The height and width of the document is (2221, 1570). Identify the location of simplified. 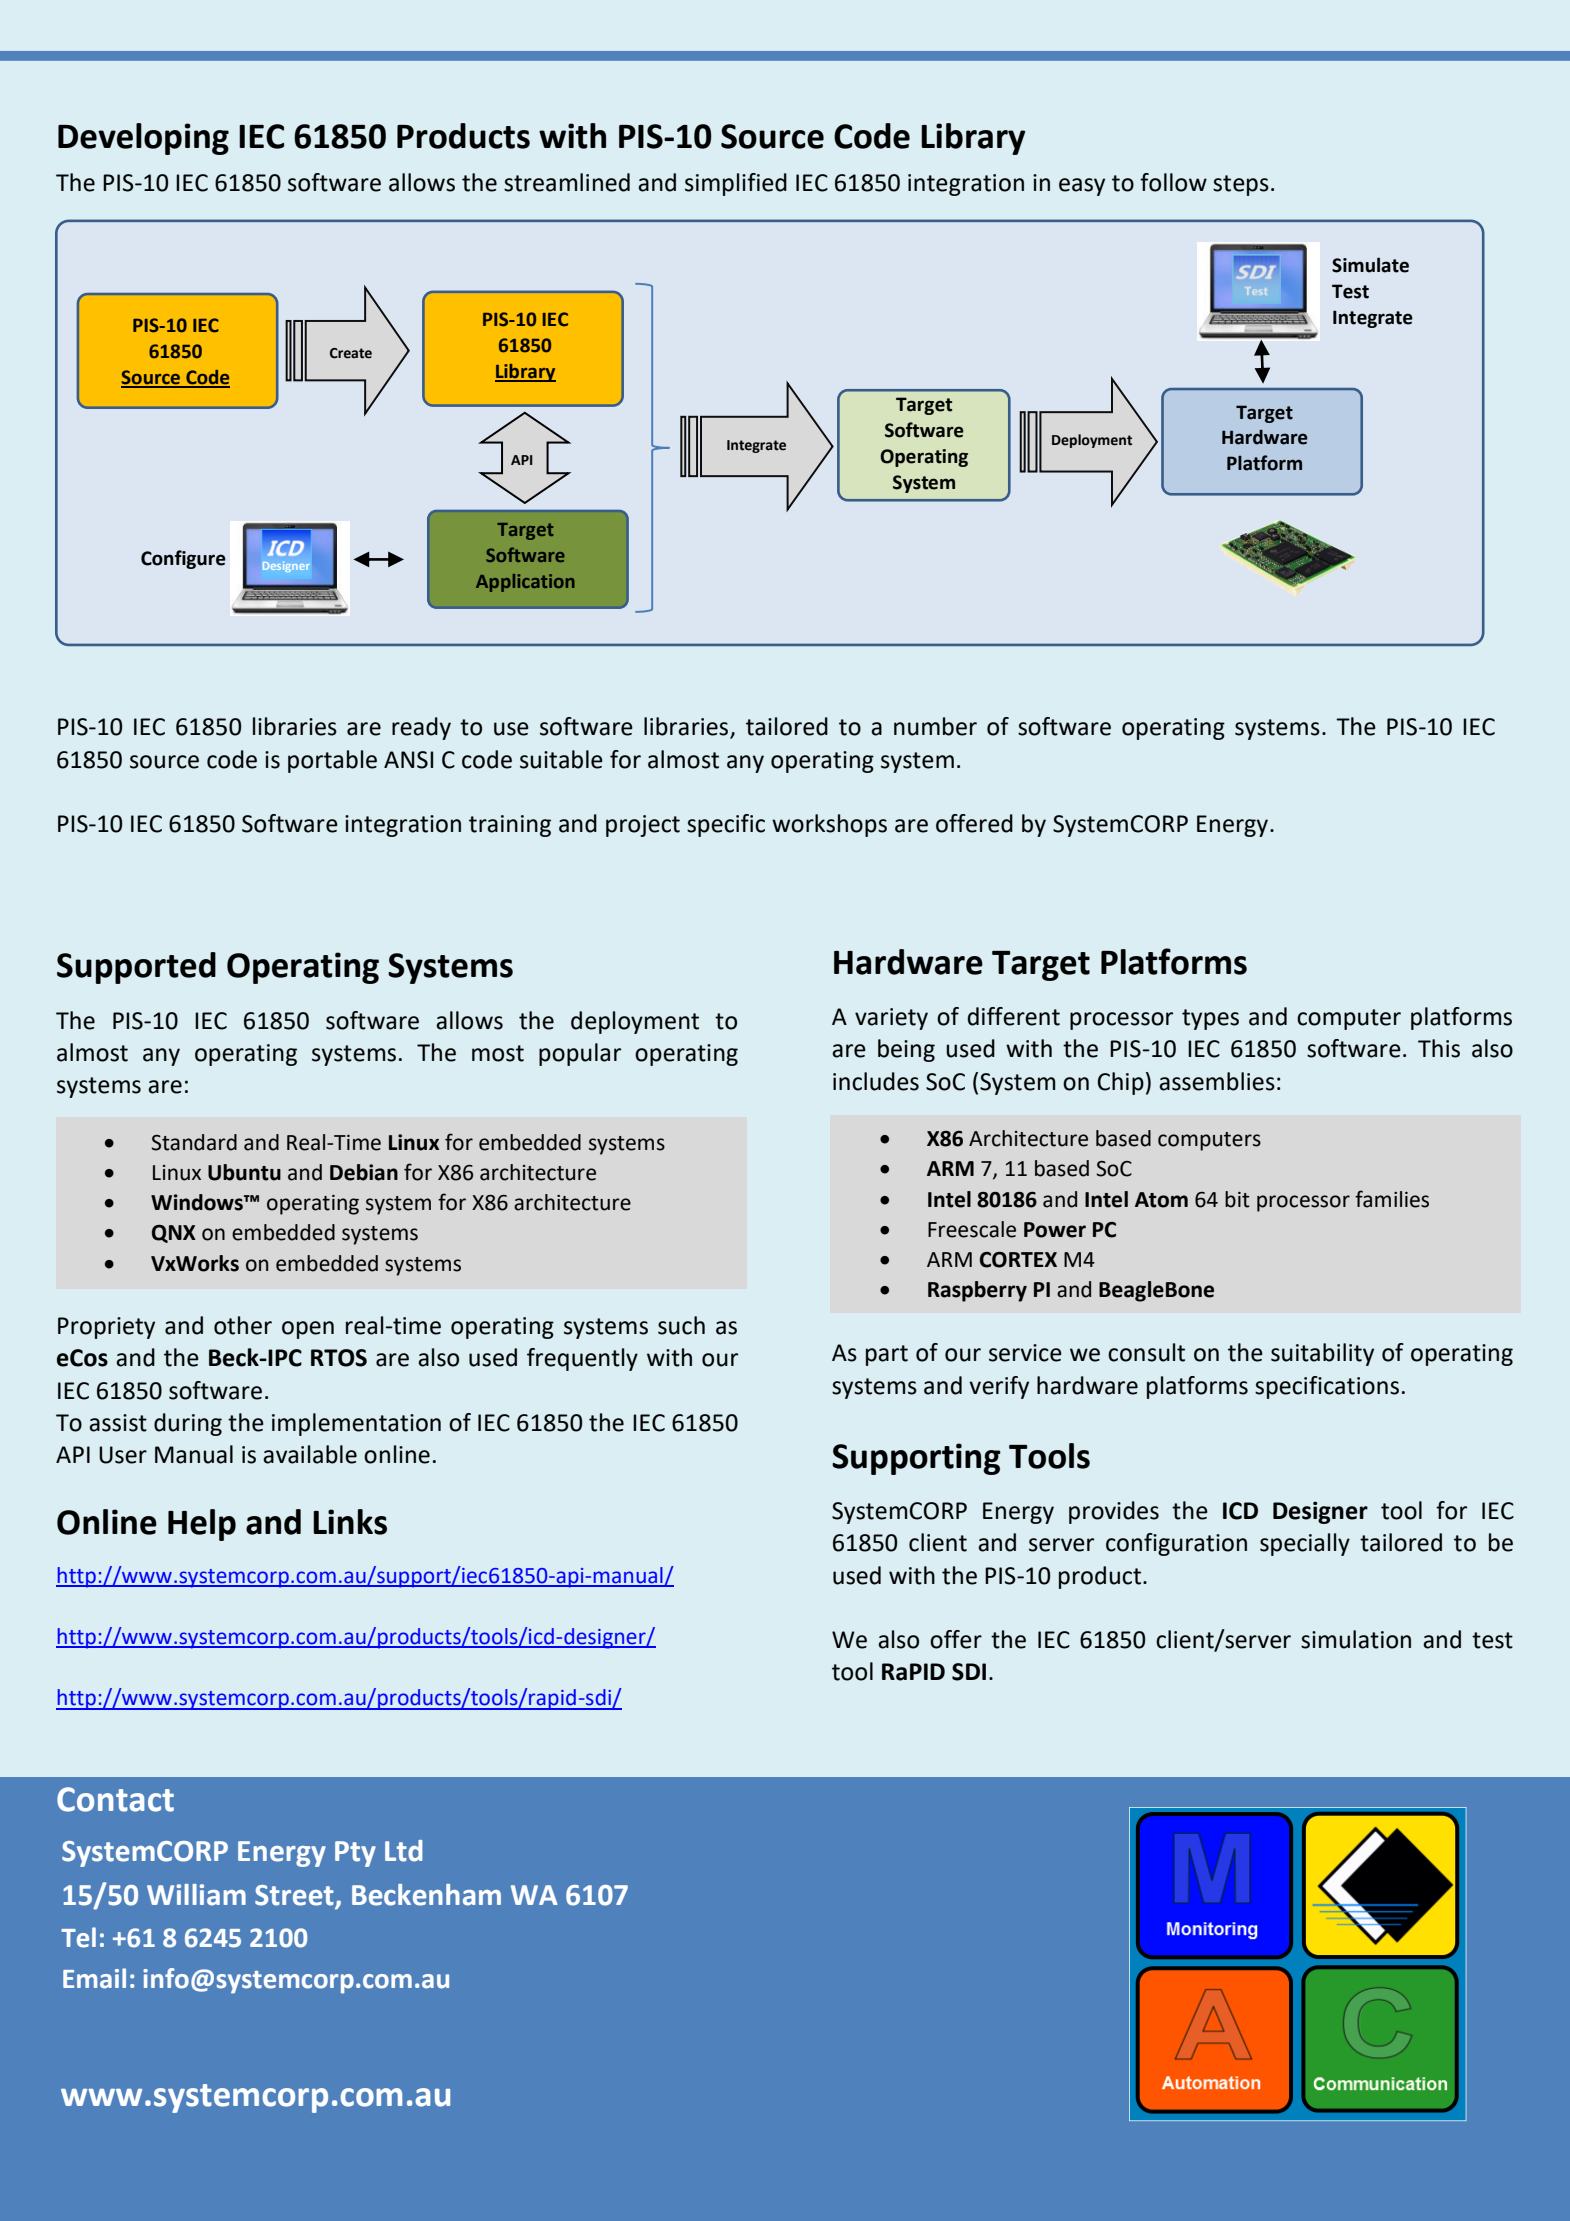
(736, 184).
